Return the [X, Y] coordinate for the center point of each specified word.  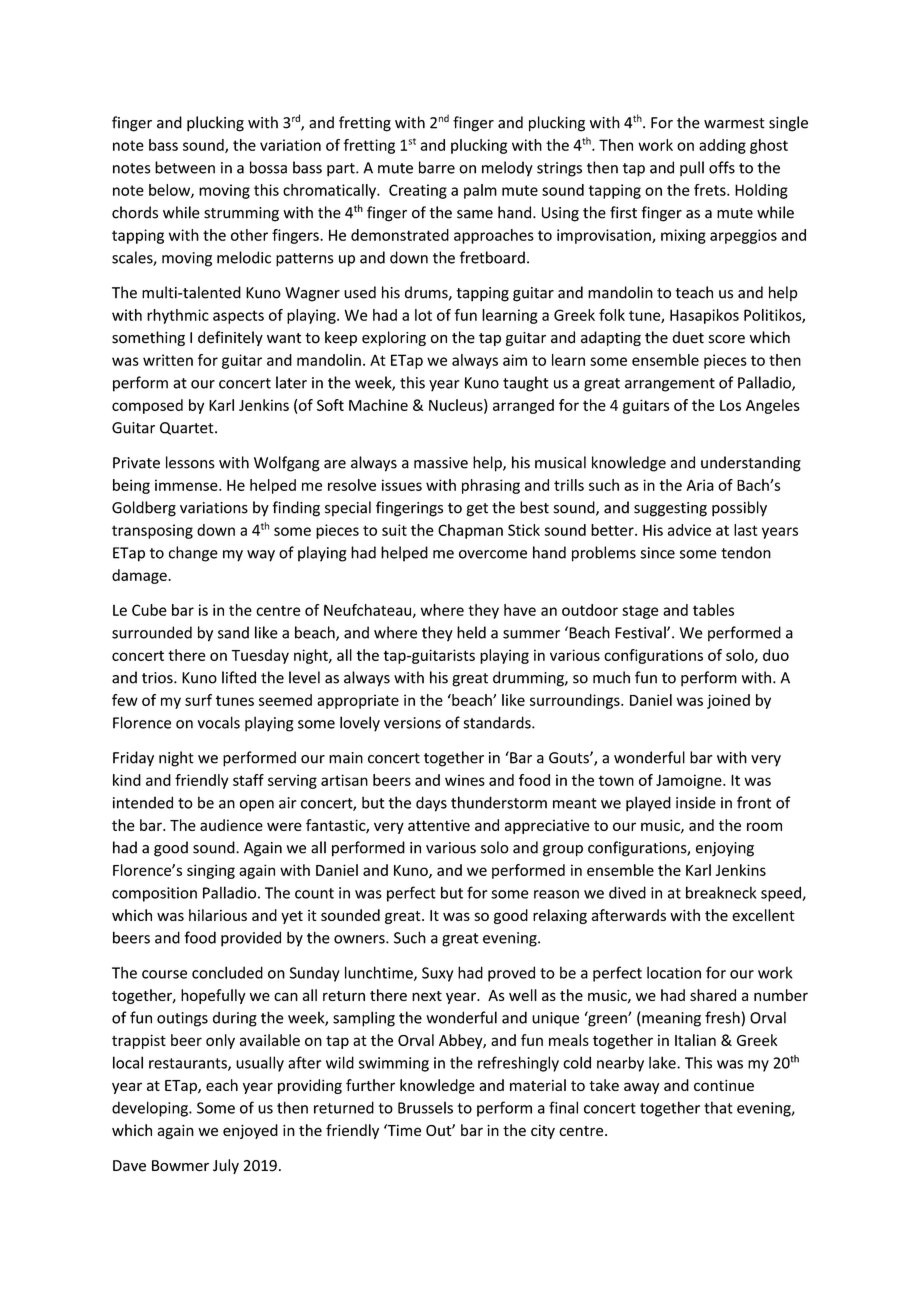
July [226, 1166]
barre [437, 167]
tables [713, 610]
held [471, 632]
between [185, 167]
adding [722, 146]
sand [233, 632]
